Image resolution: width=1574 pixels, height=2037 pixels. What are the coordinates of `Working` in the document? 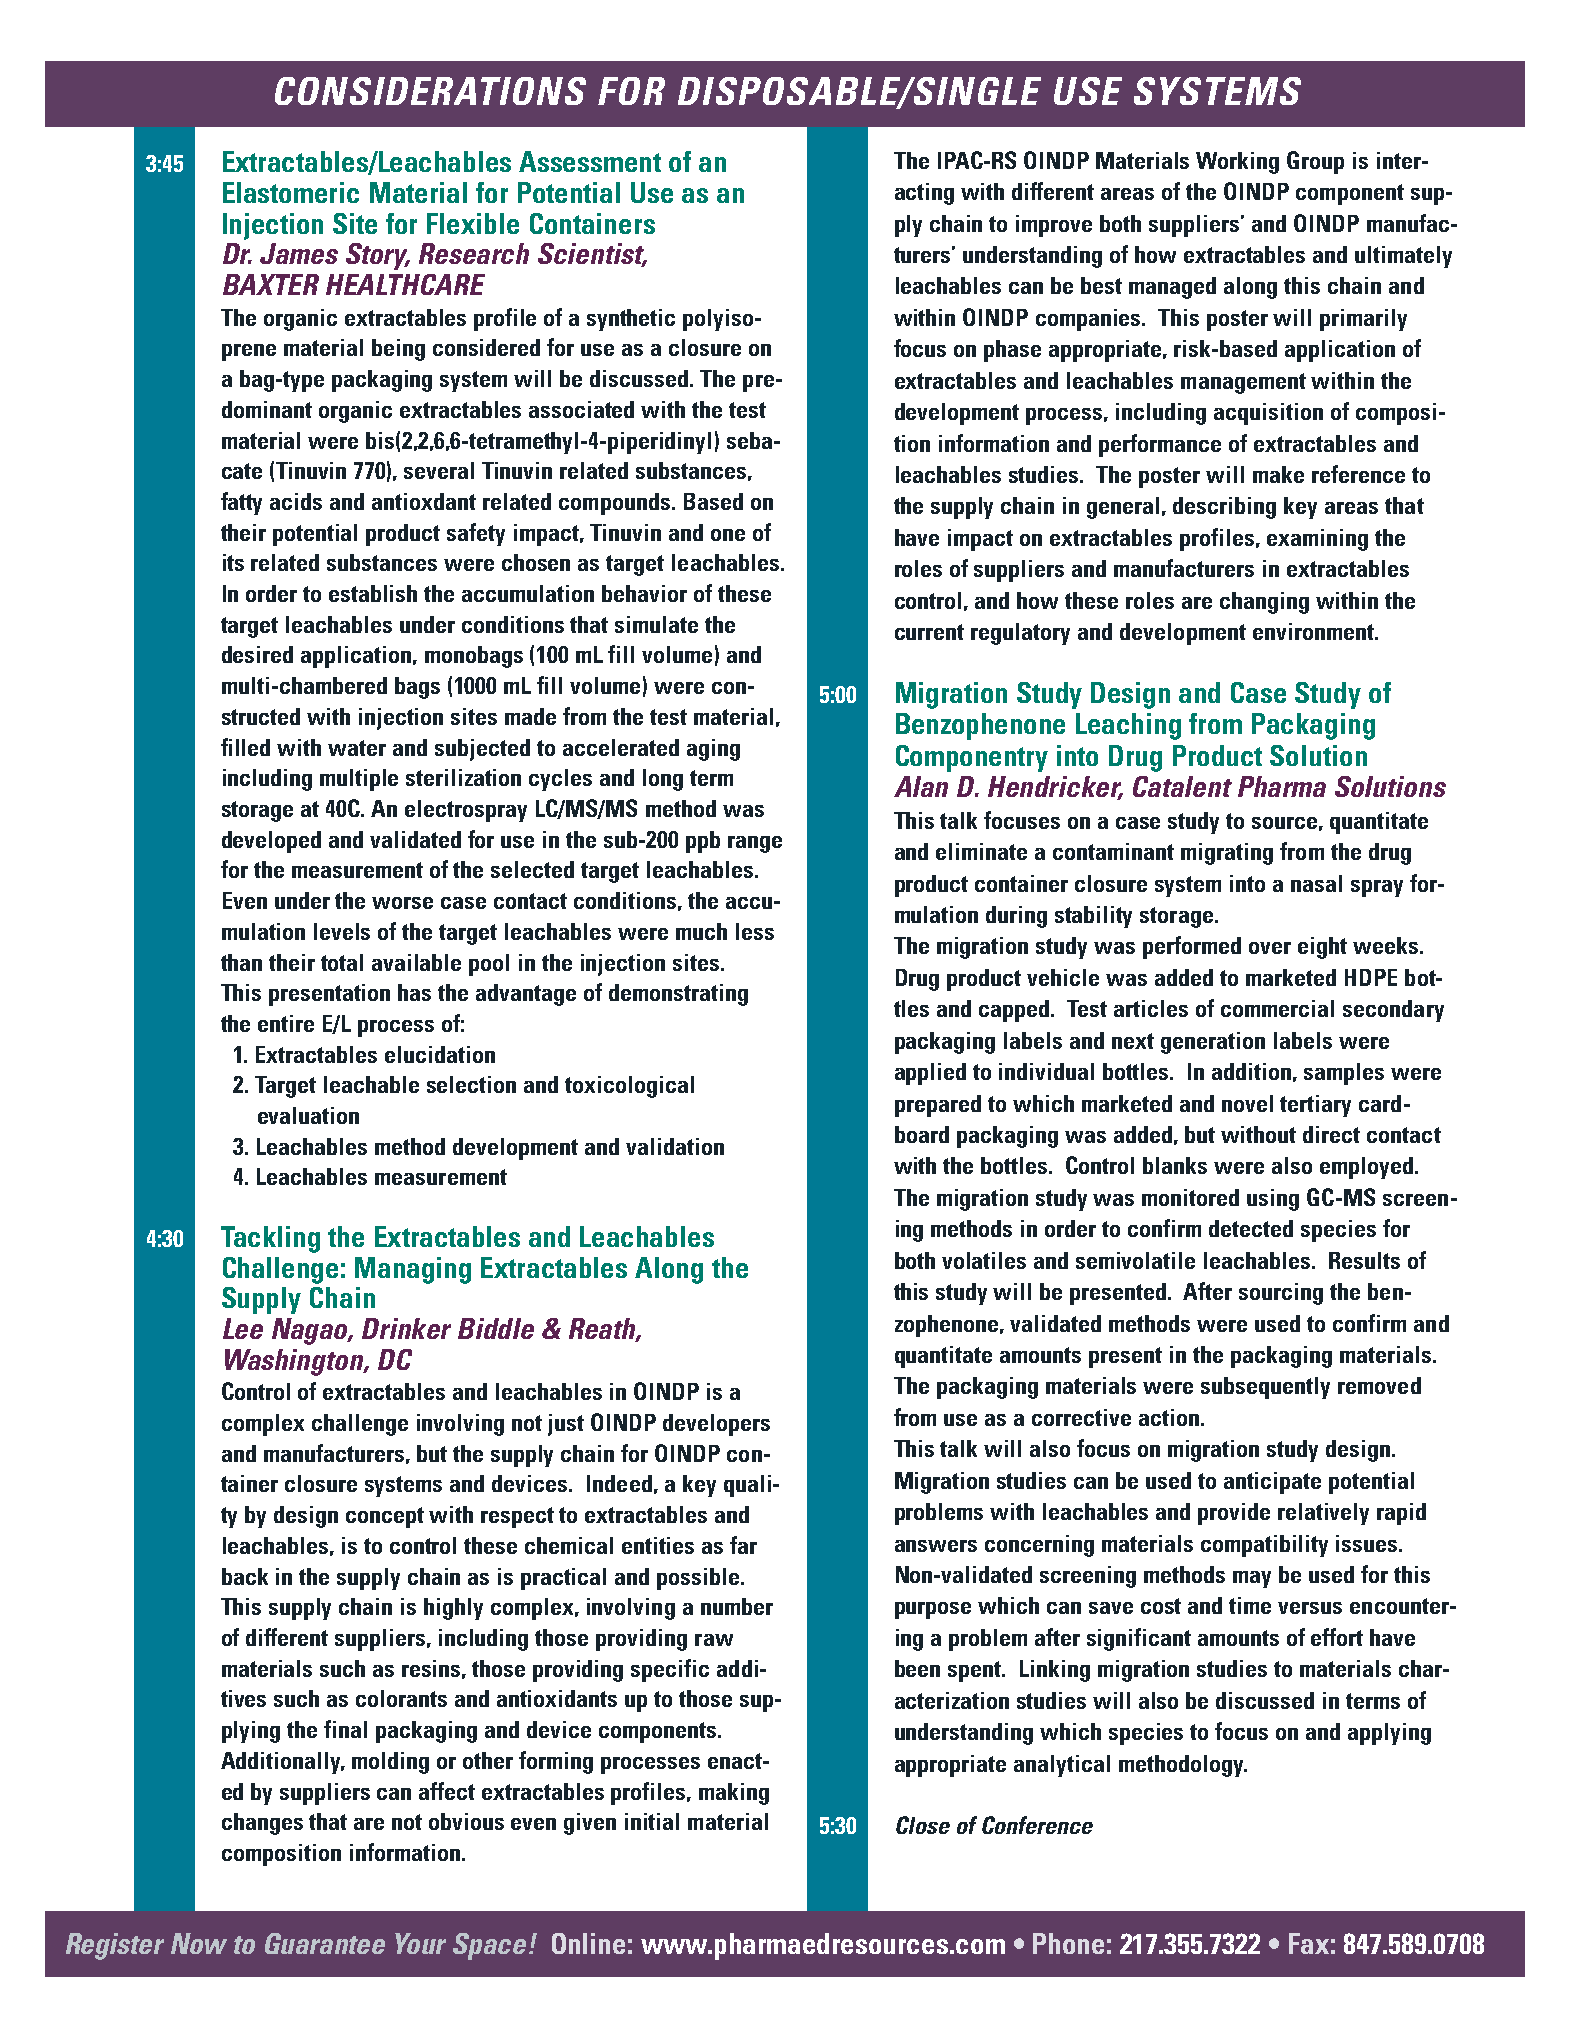 It's located at (1237, 163).
